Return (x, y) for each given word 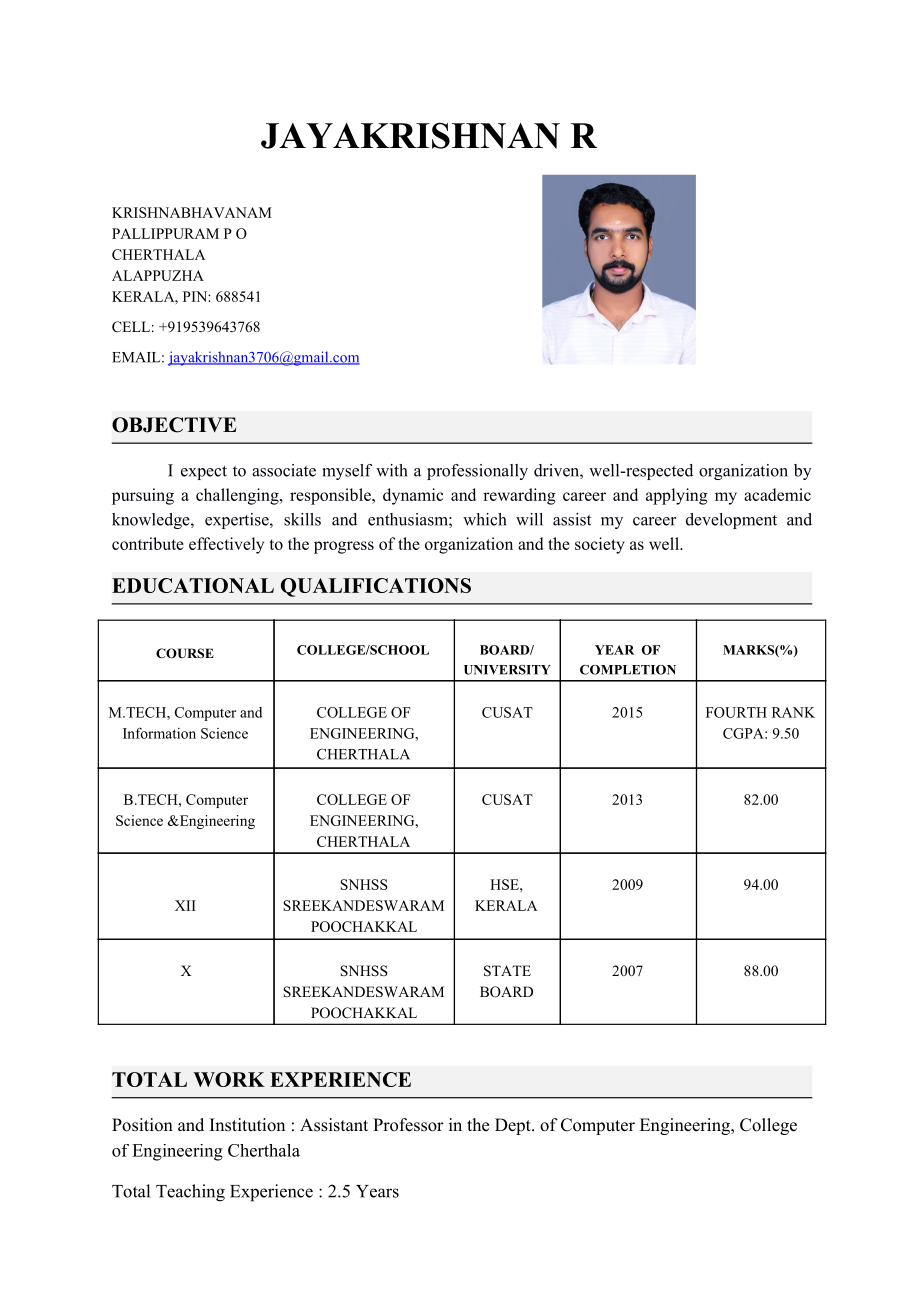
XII (185, 905)
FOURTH (736, 712)
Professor (408, 1125)
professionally (477, 472)
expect (204, 473)
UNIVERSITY (507, 670)
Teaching (190, 1193)
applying (677, 496)
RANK (793, 712)
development (731, 521)
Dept (514, 1126)
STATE (507, 971)
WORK (229, 1079)
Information (159, 733)
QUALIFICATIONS (376, 587)
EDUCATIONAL (193, 585)
